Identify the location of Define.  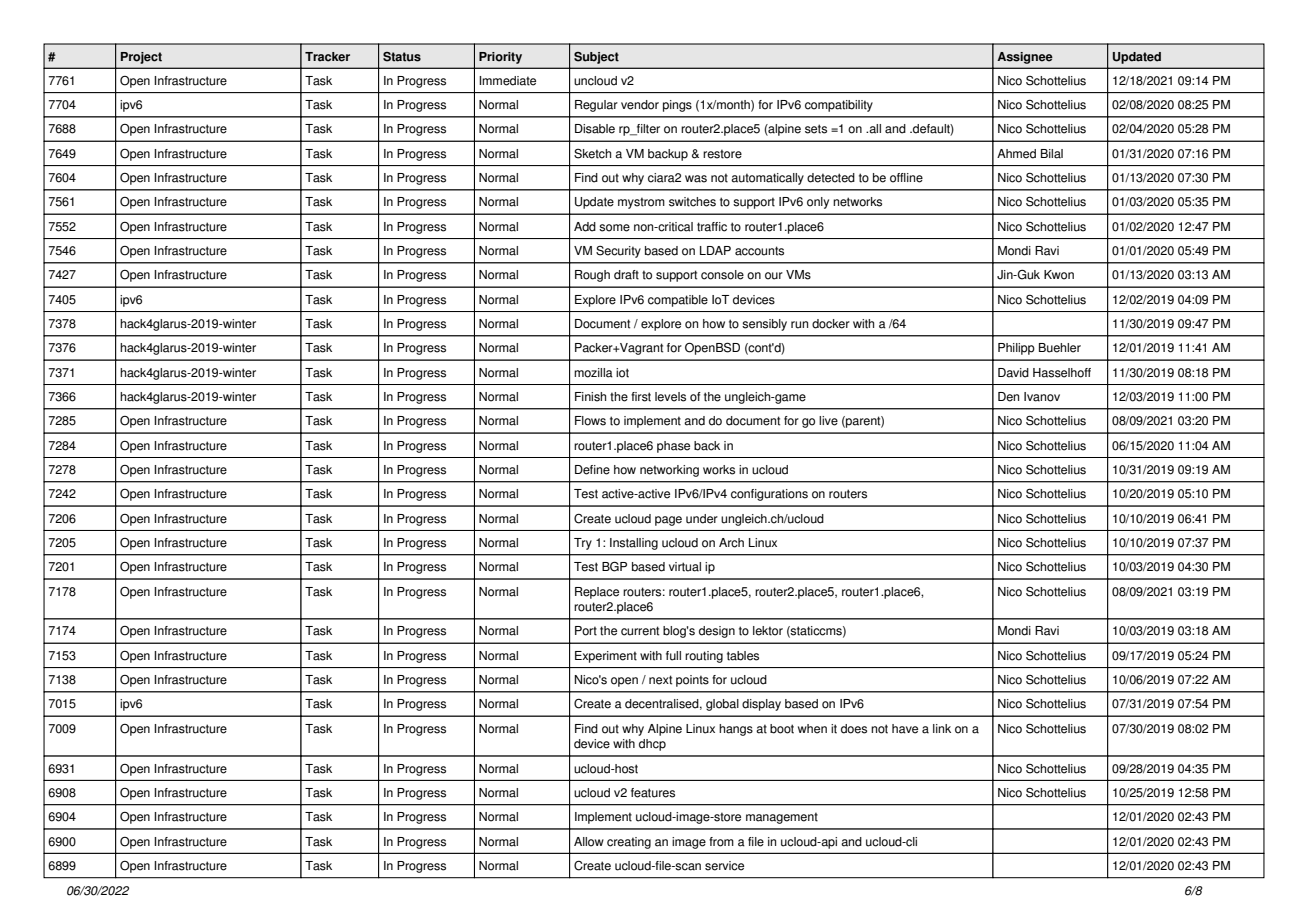
(592, 470).
